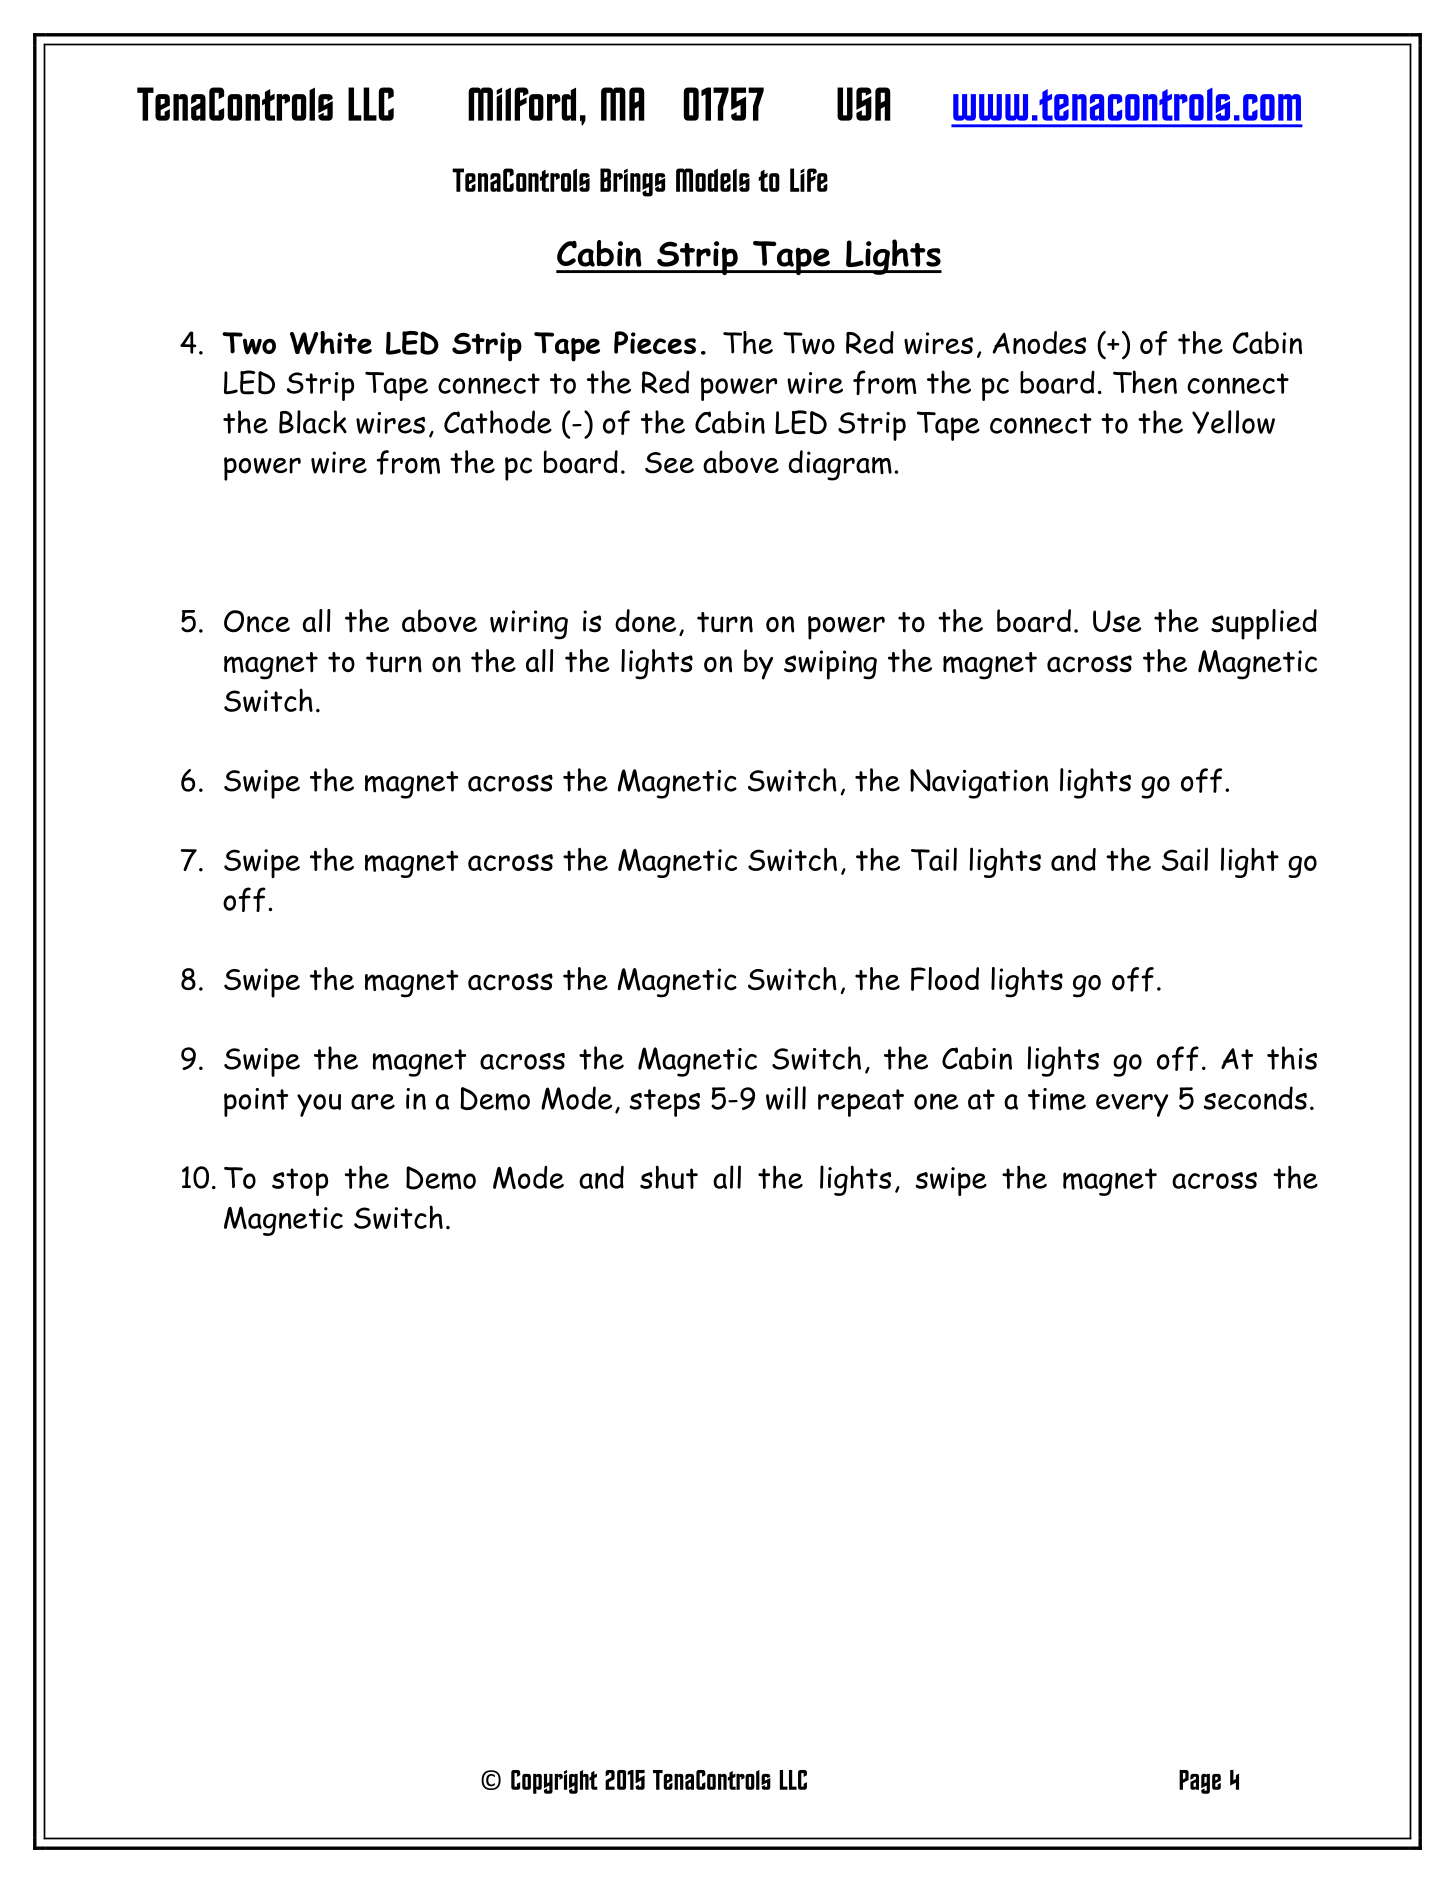  What do you see at coordinates (945, 979) in the screenshot?
I see `Flood` at bounding box center [945, 979].
